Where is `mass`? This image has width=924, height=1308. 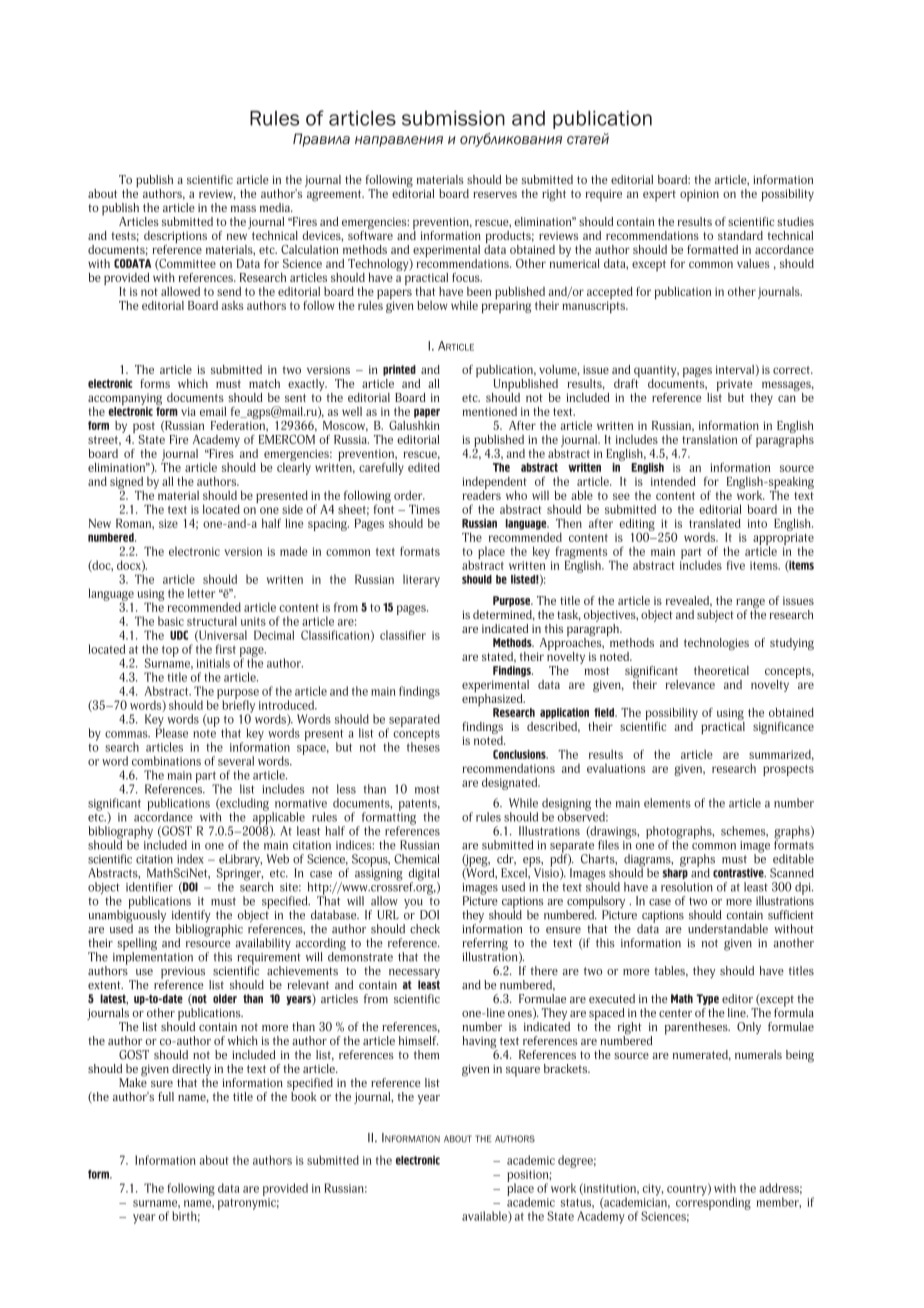
mass is located at coordinates (243, 208).
